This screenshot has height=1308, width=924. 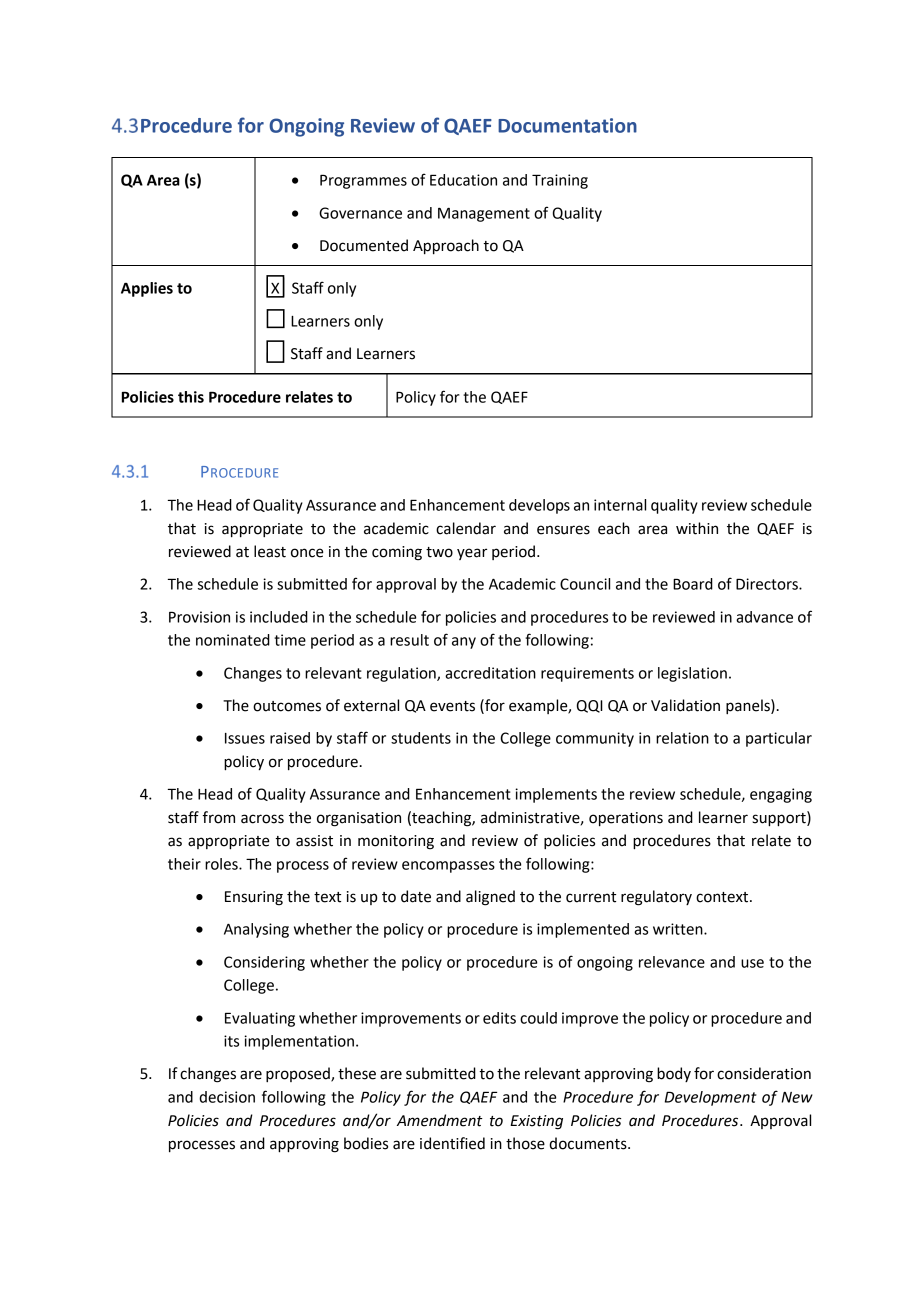 What do you see at coordinates (781, 795) in the screenshot?
I see `engaging` at bounding box center [781, 795].
